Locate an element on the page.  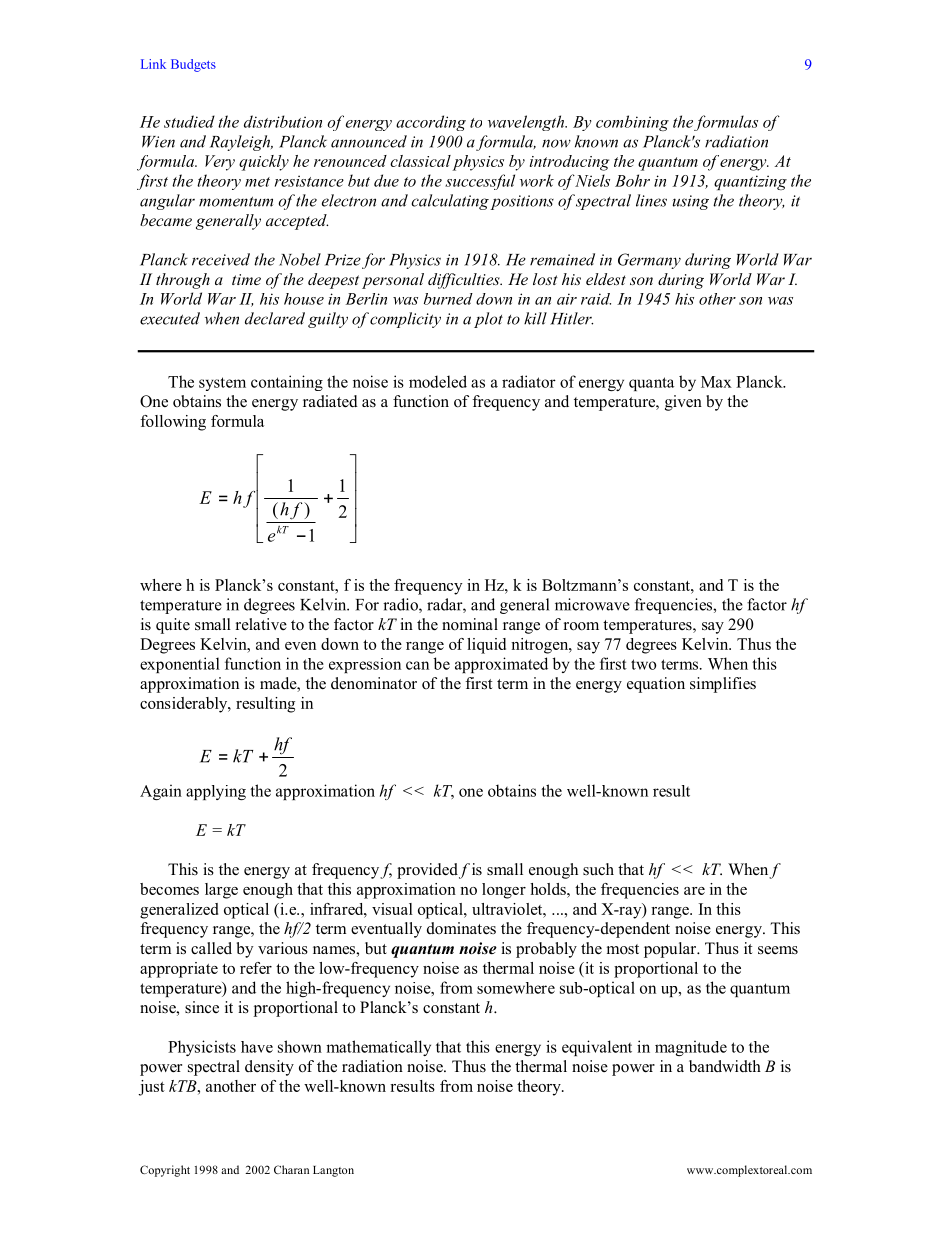
simplifies is located at coordinates (723, 685).
